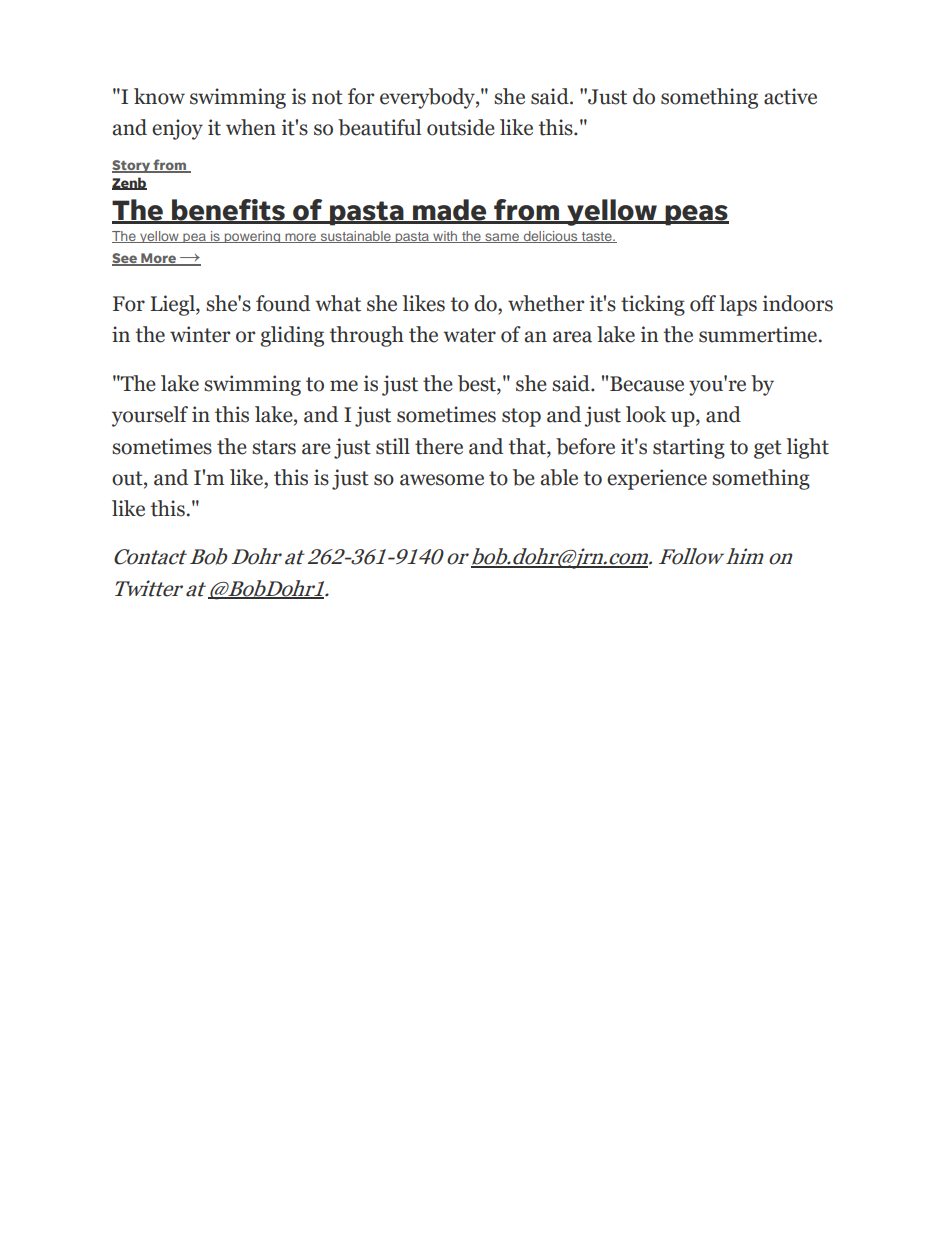 The width and height of the screenshot is (952, 1233). Describe the element at coordinates (150, 416) in the screenshot. I see `yourself` at that location.
